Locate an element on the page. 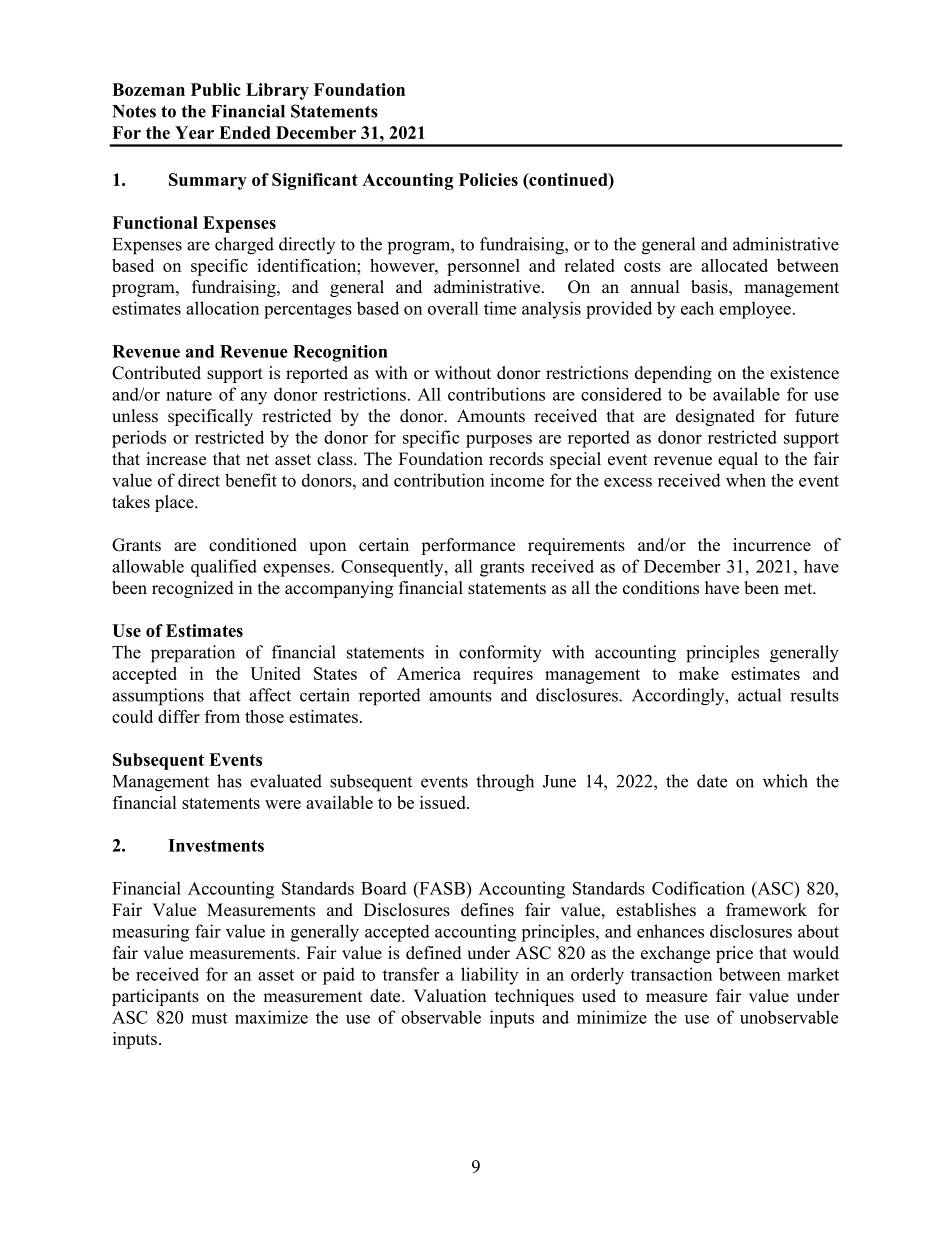 Image resolution: width=952 pixels, height=1233 pixels. price is located at coordinates (734, 954).
